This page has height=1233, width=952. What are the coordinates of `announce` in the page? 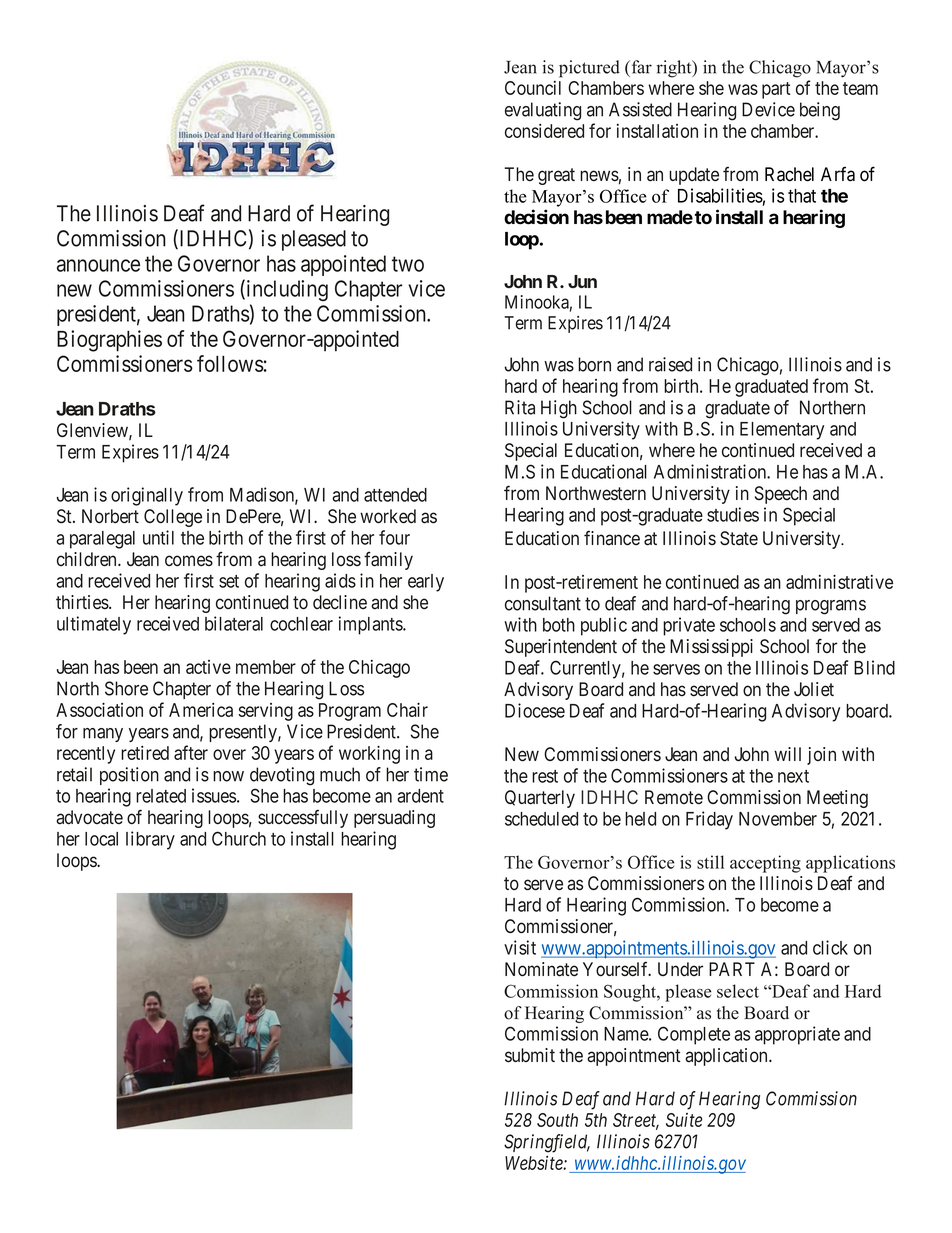 It's located at (98, 265).
